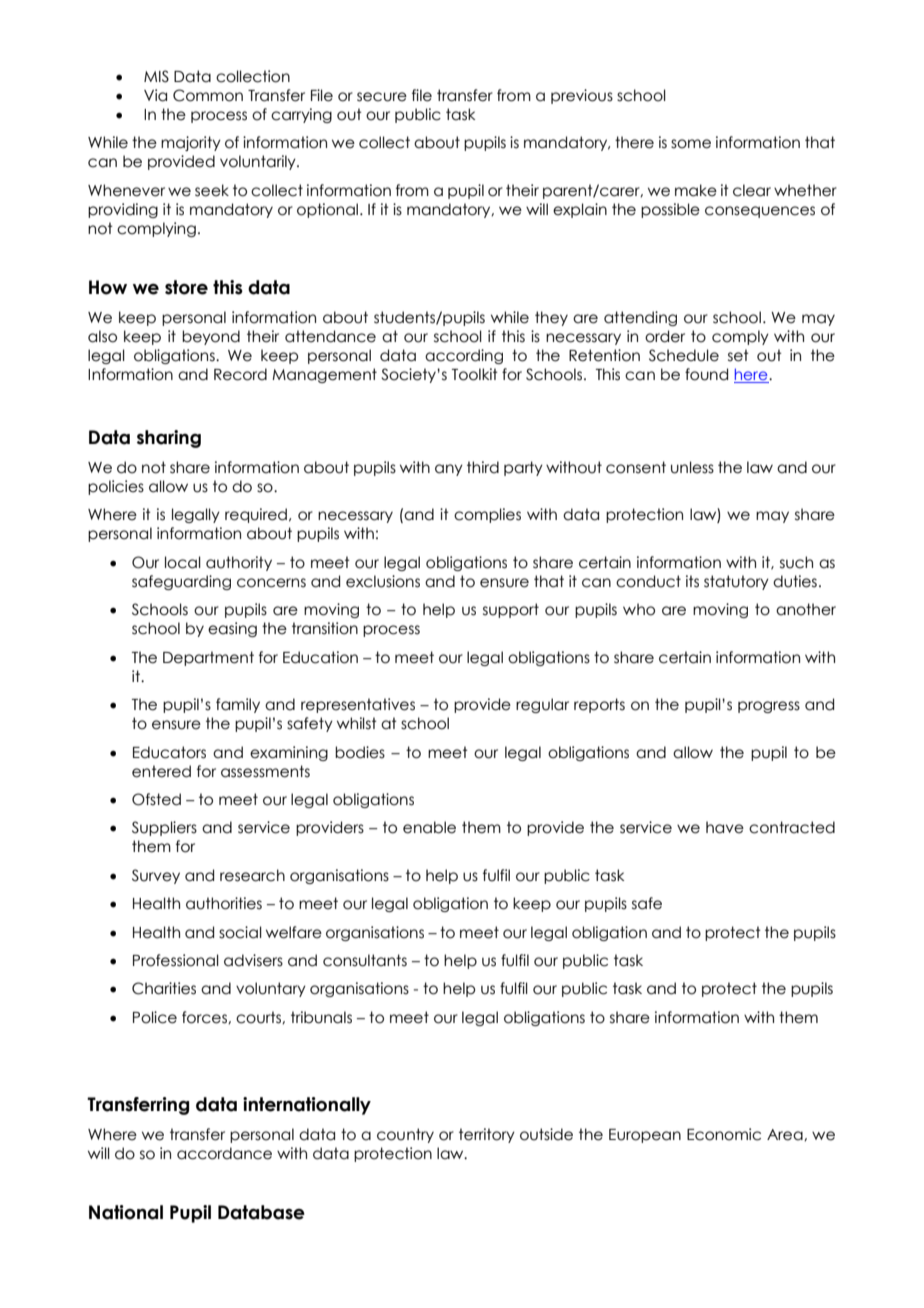 The height and width of the page is (1308, 924). I want to click on entered, so click(161, 771).
